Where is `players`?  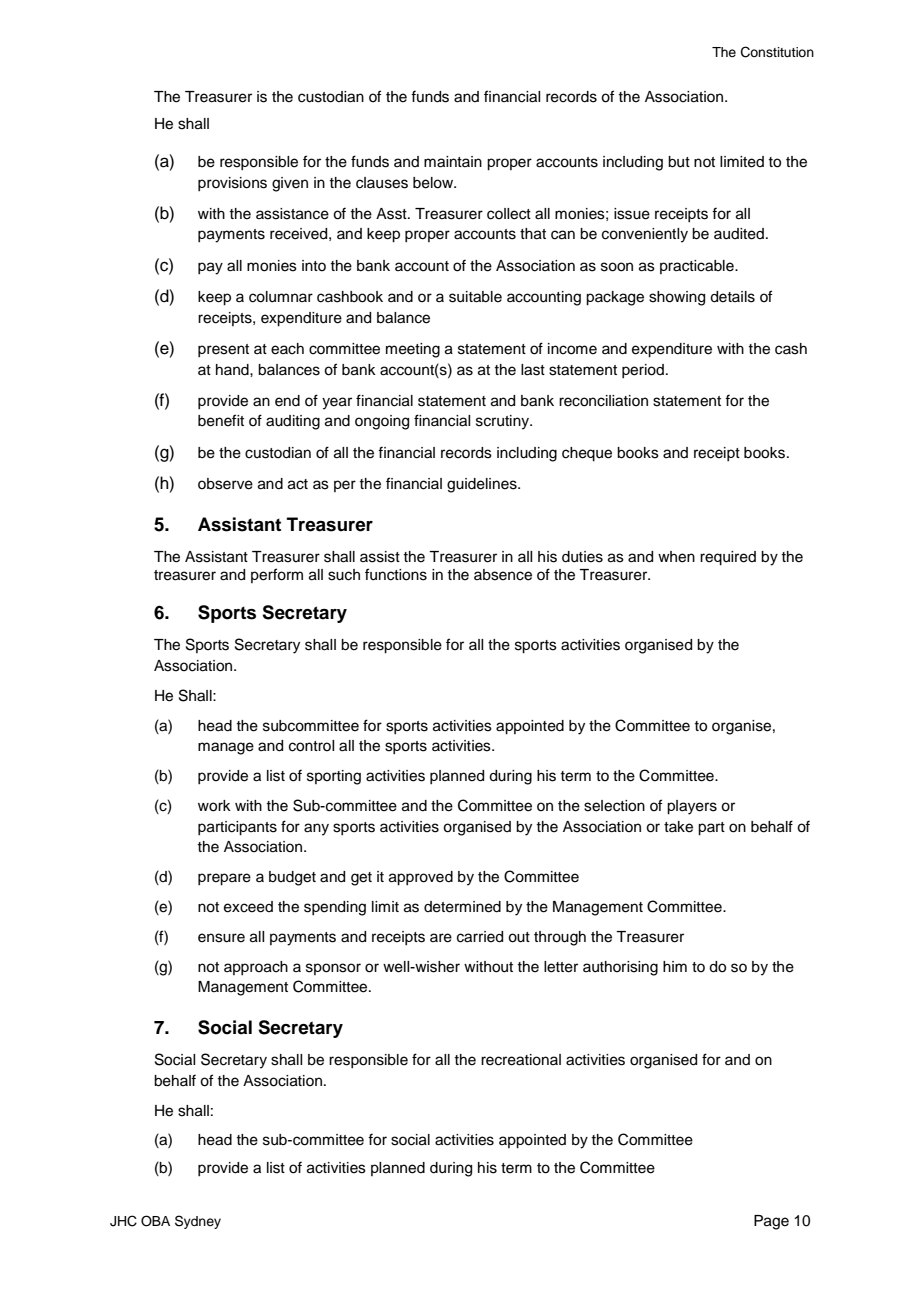 players is located at coordinates (692, 807).
